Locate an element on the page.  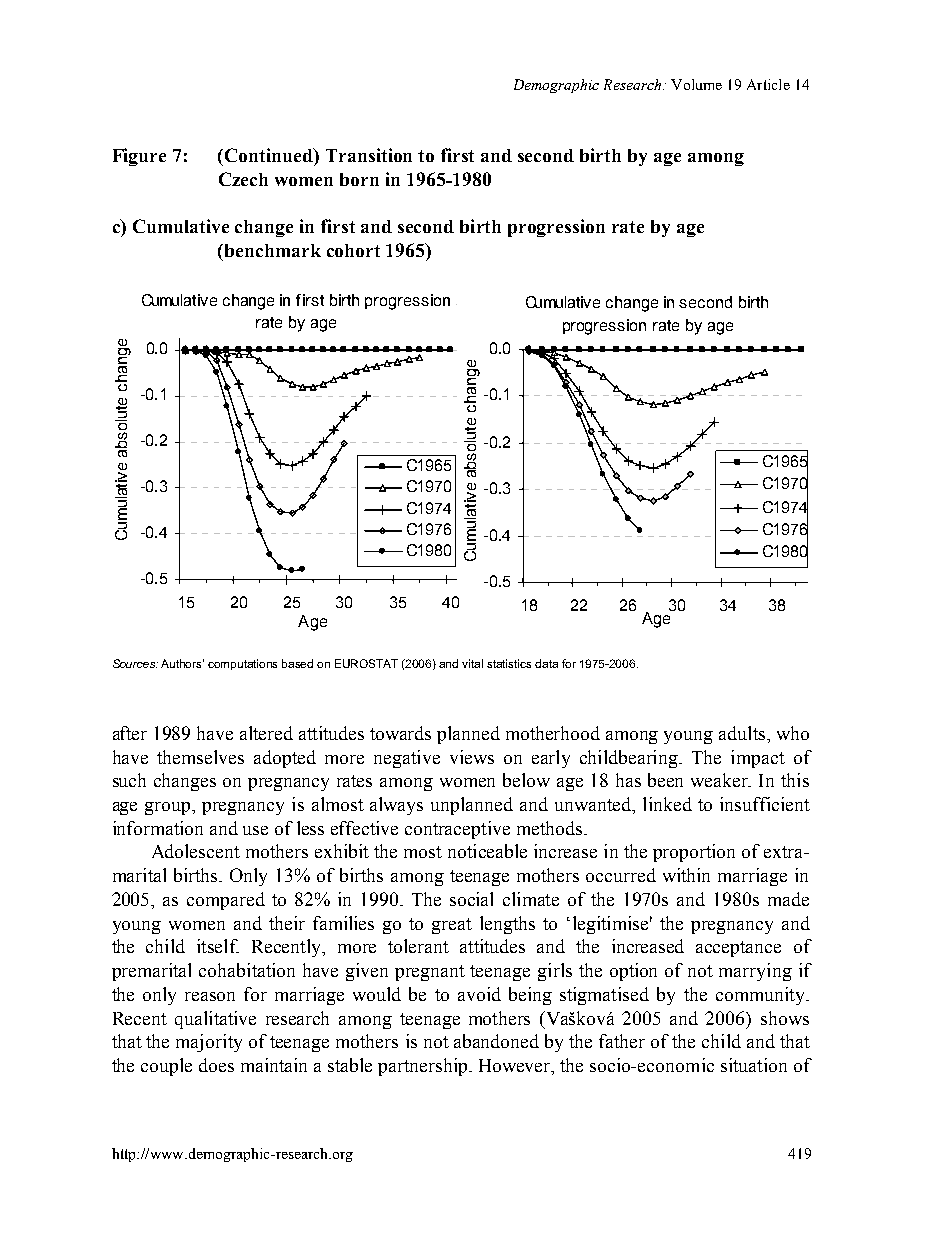
noticeable is located at coordinates (487, 851).
